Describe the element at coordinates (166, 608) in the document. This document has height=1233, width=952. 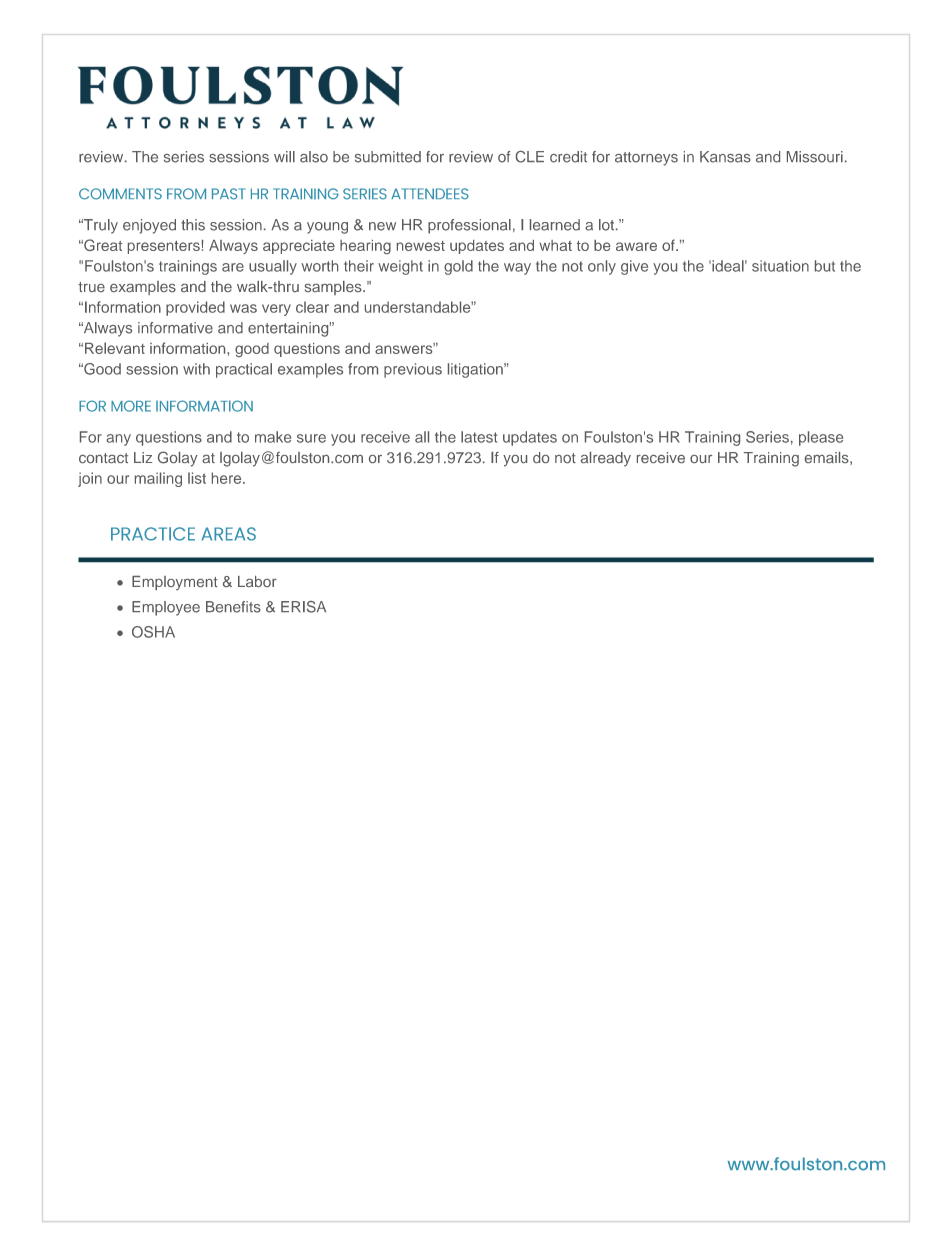
I see `Employee` at that location.
